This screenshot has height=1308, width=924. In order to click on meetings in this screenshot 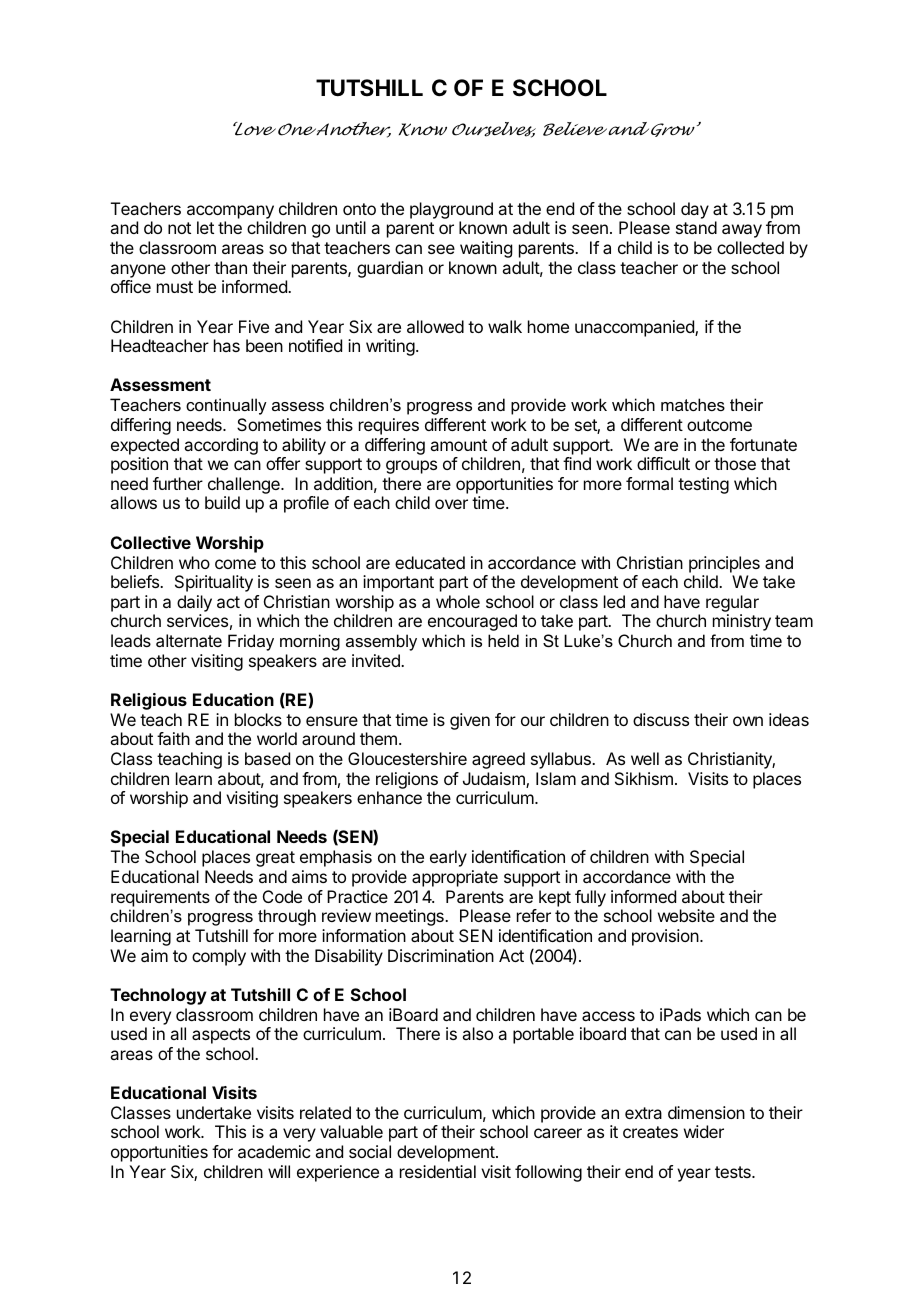, I will do `click(411, 917)`.
